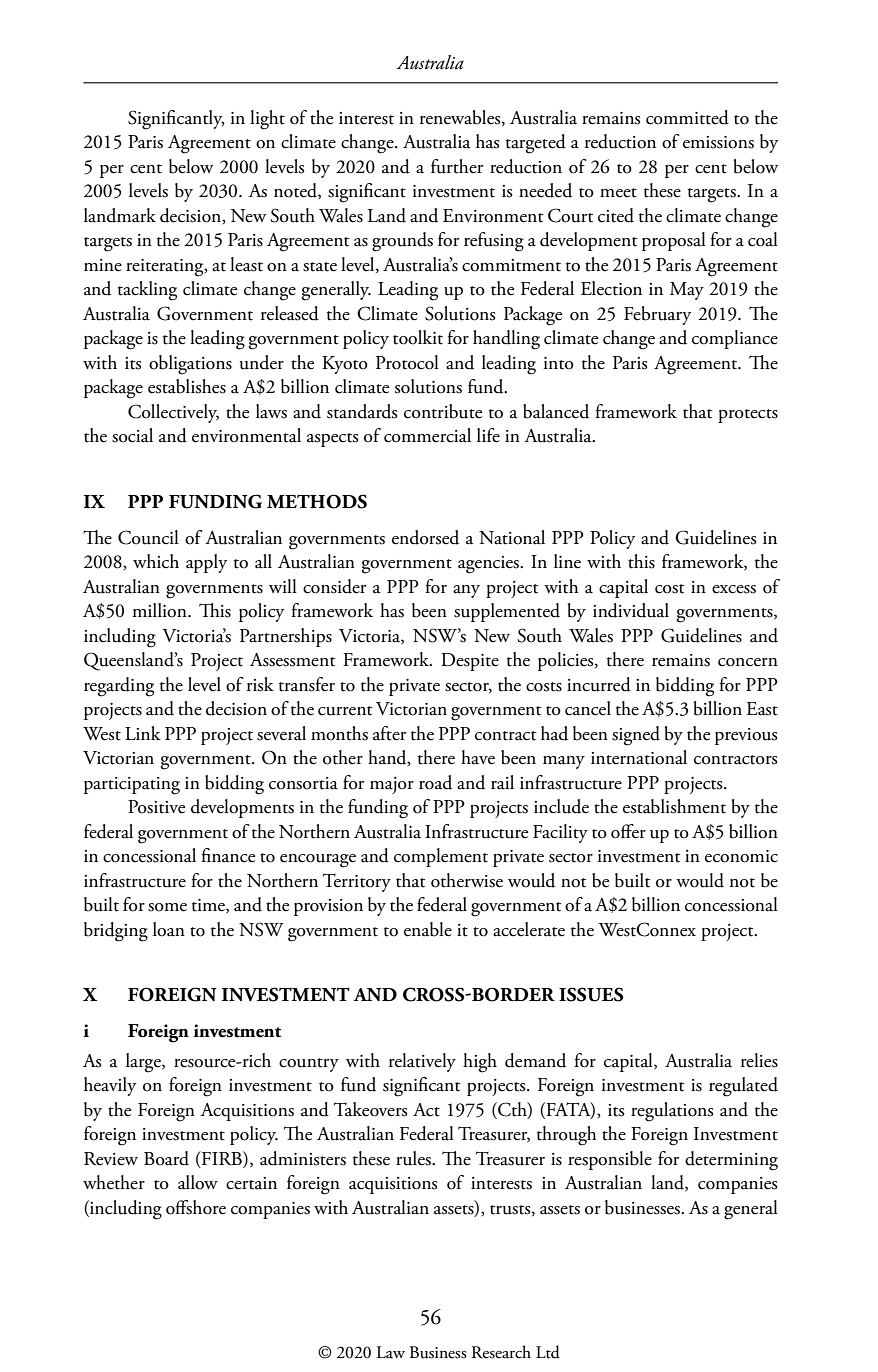  What do you see at coordinates (173, 413) in the screenshot?
I see `Collectively` at bounding box center [173, 413].
